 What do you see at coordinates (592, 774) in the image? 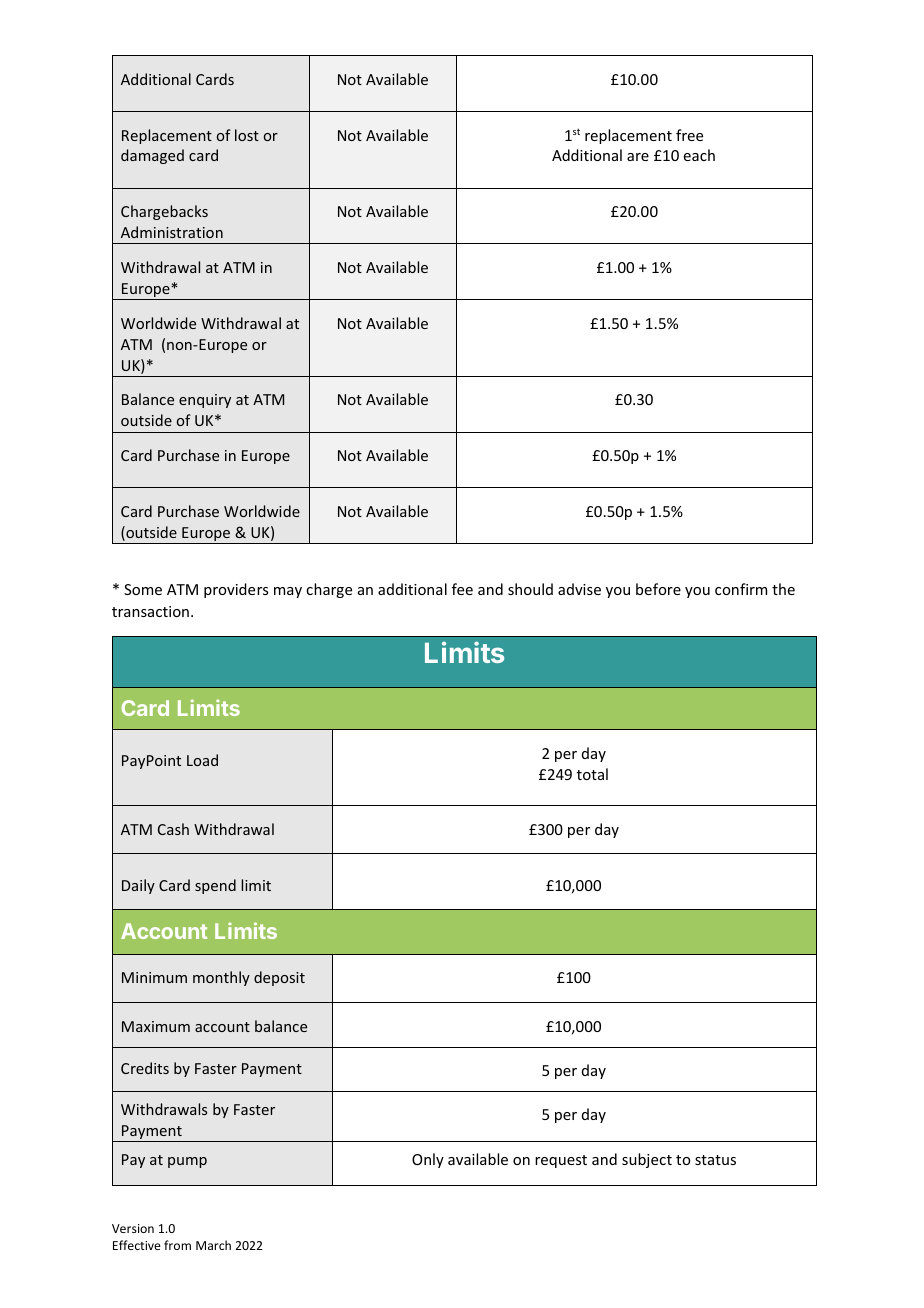
I see `total` at bounding box center [592, 774].
